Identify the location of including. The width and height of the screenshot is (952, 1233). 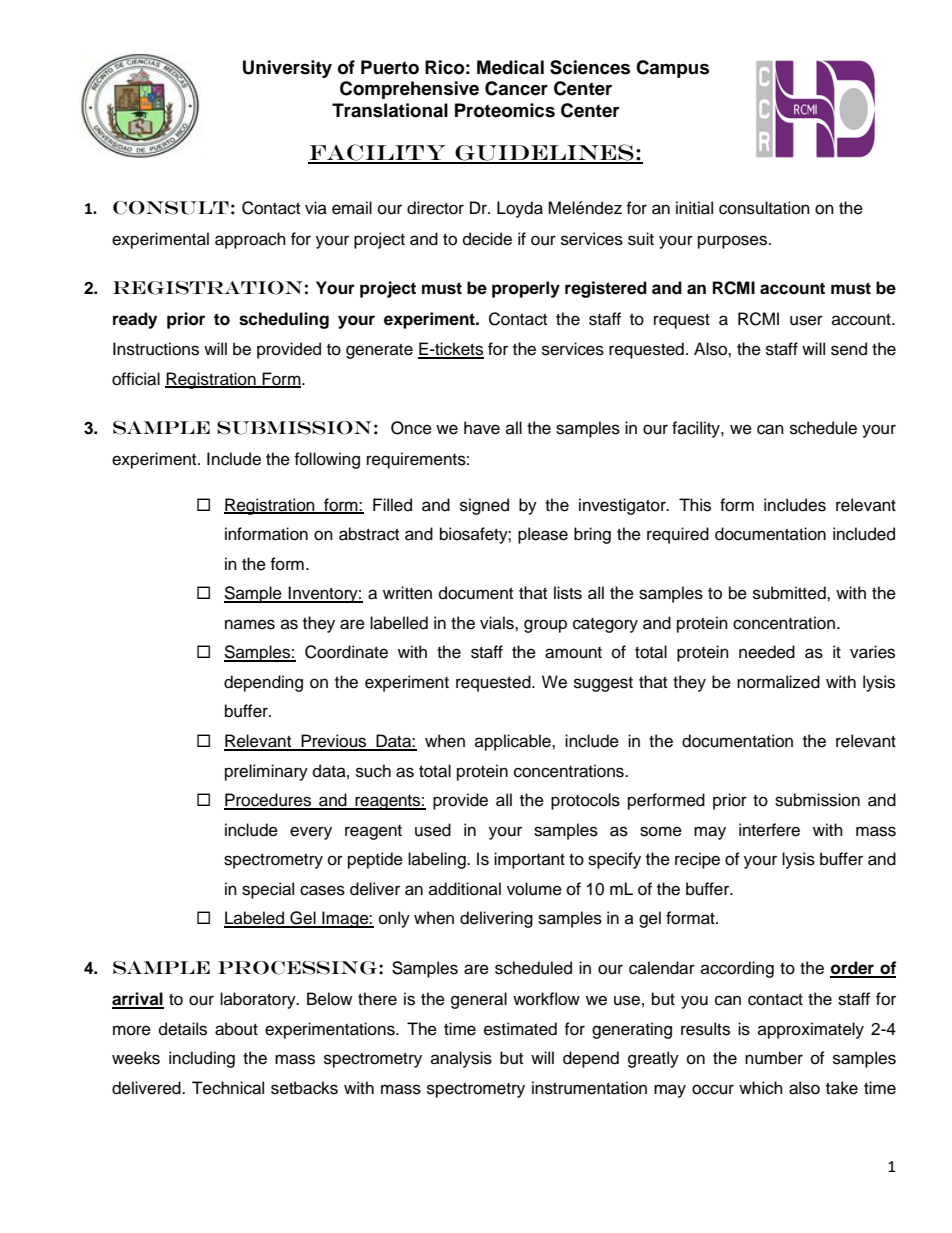
(202, 1059).
